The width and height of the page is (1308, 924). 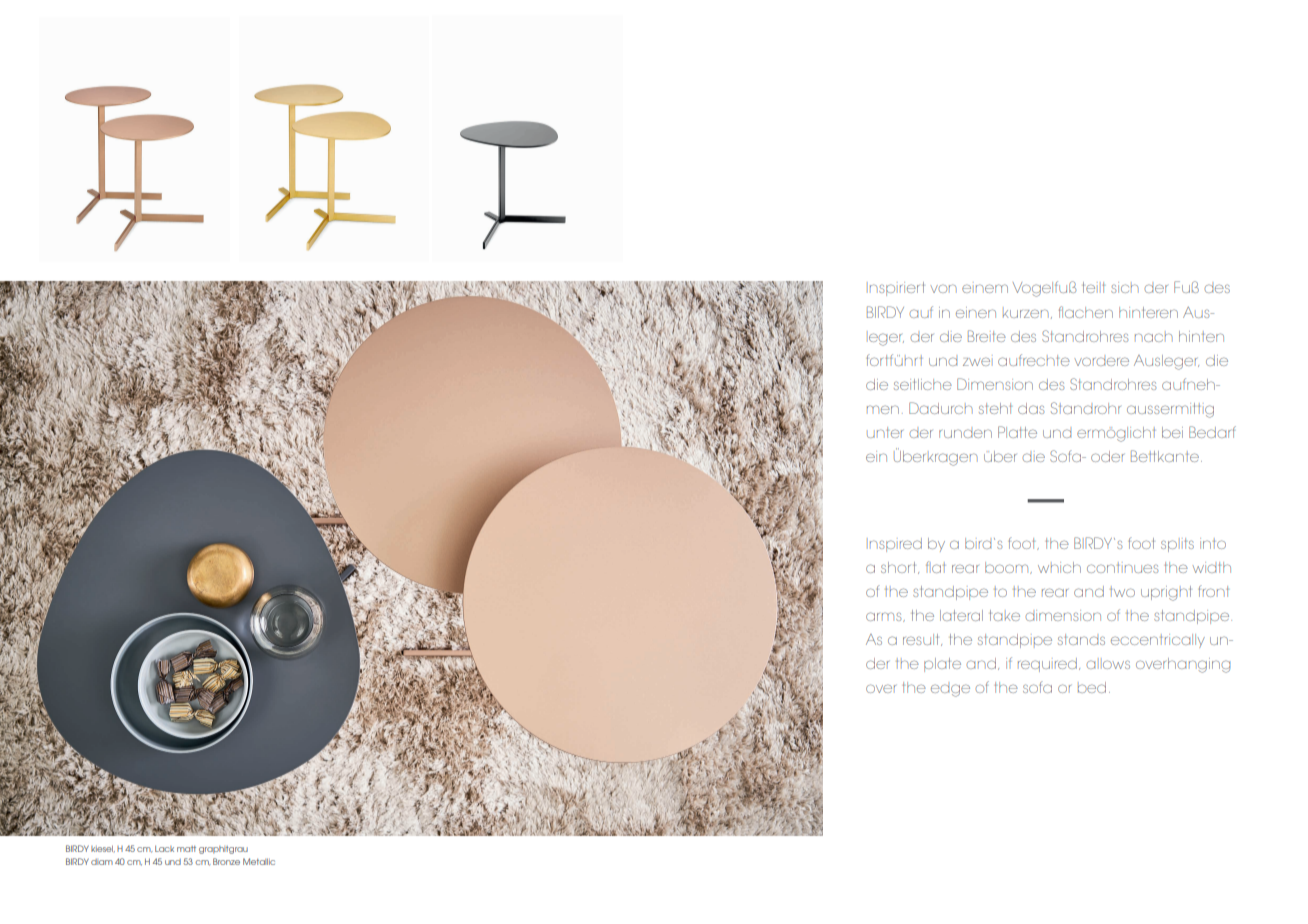 What do you see at coordinates (922, 640) in the page?
I see `result` at bounding box center [922, 640].
